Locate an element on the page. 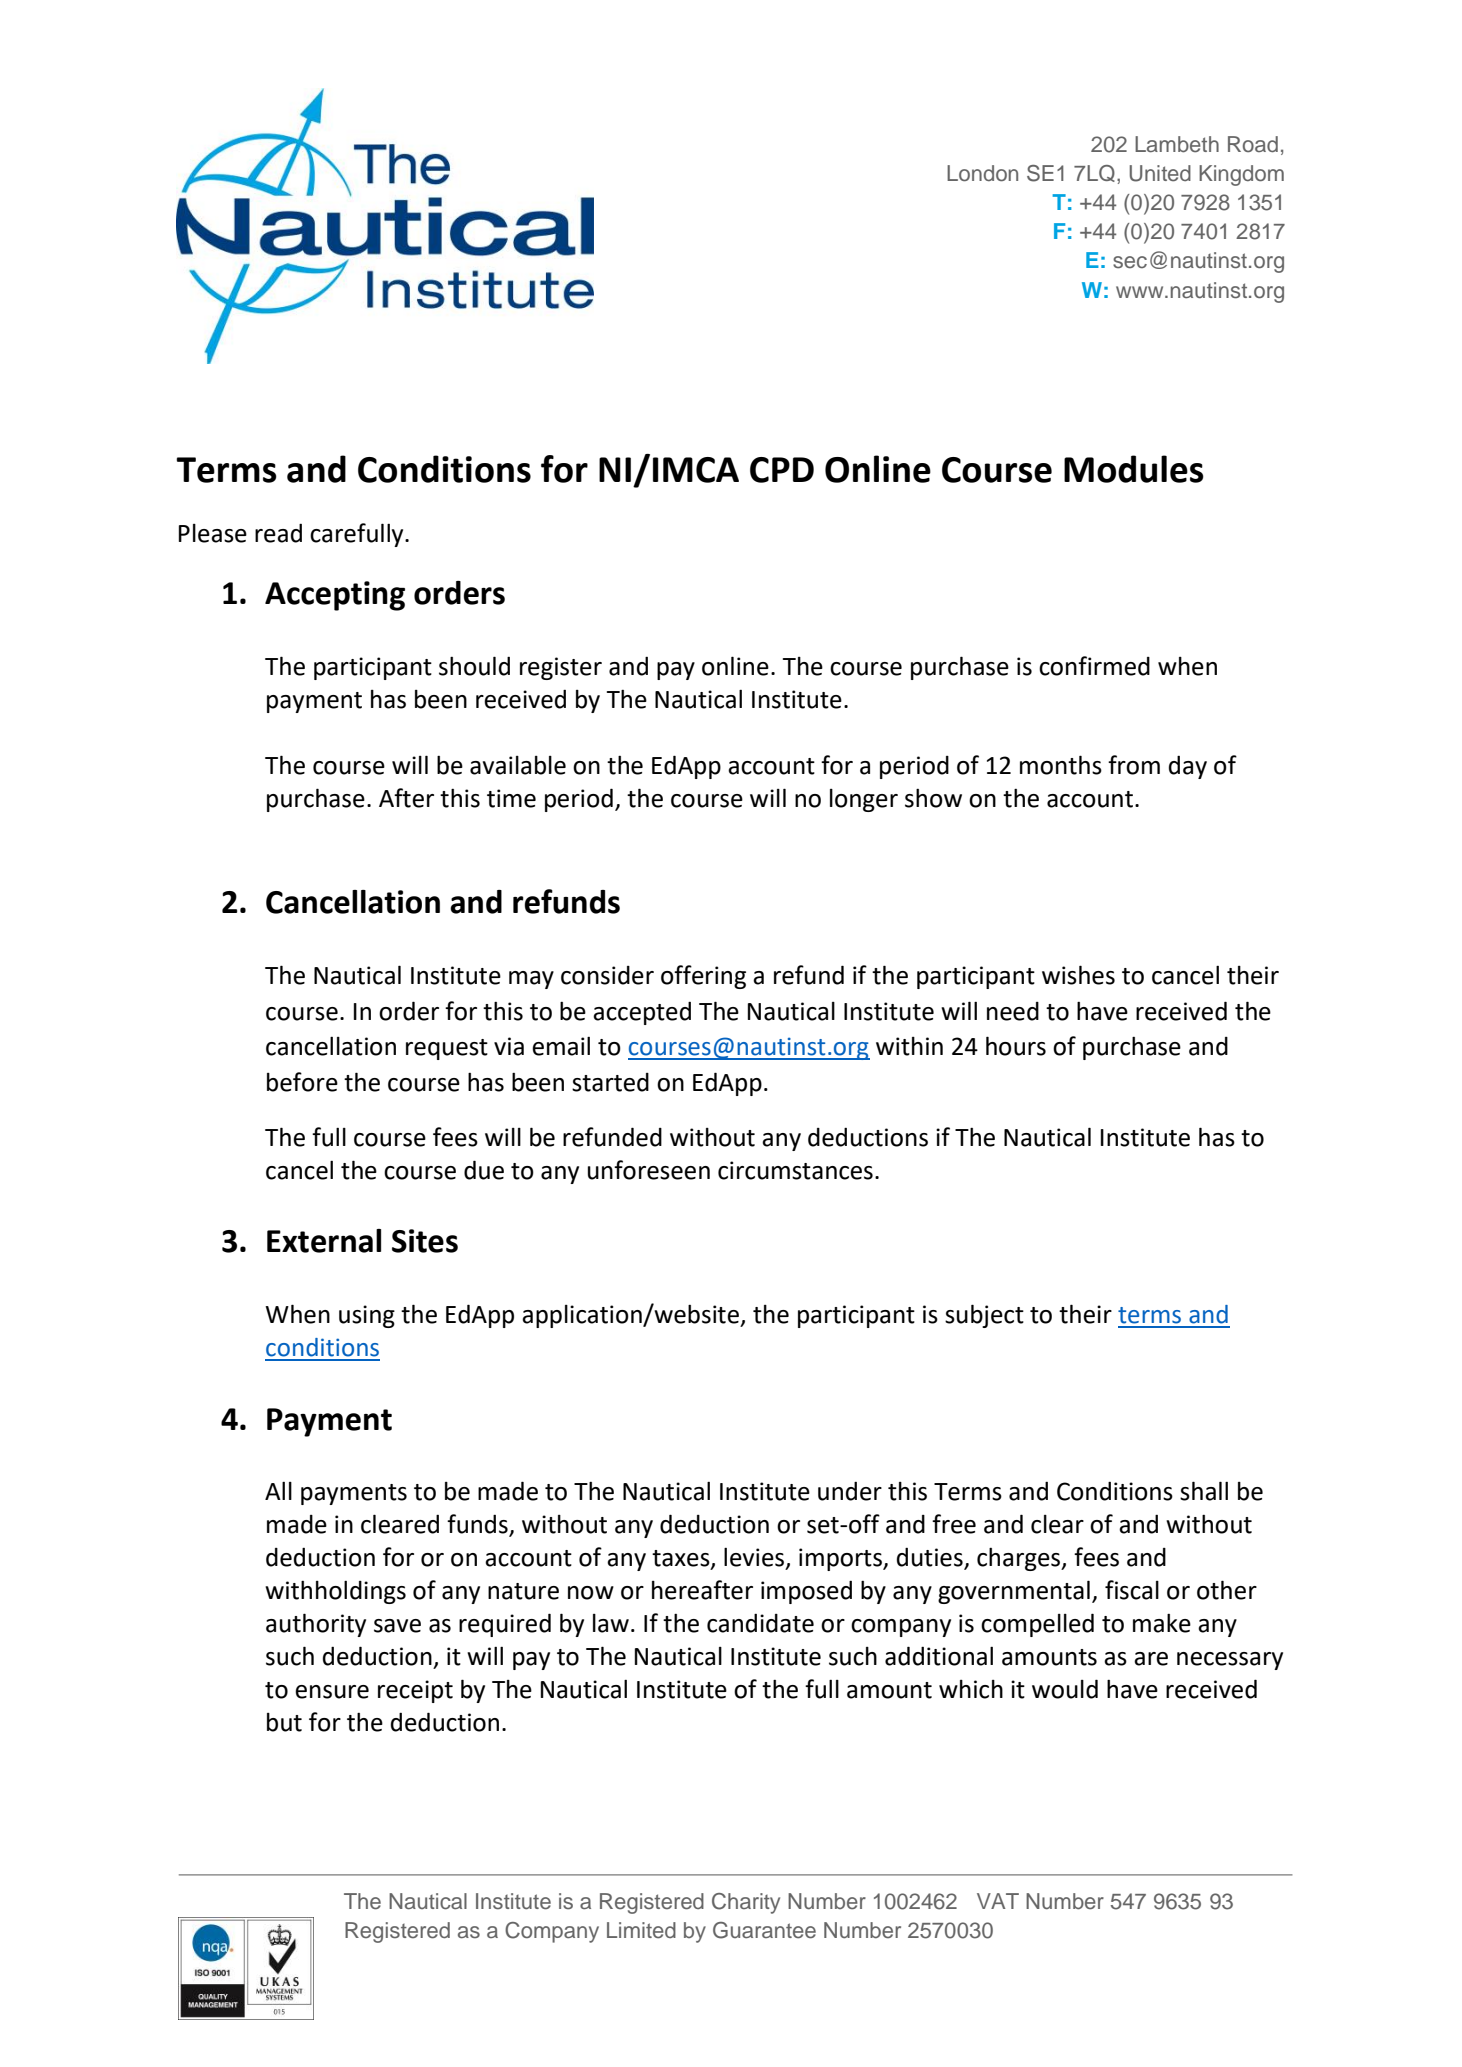  but is located at coordinates (284, 1722).
